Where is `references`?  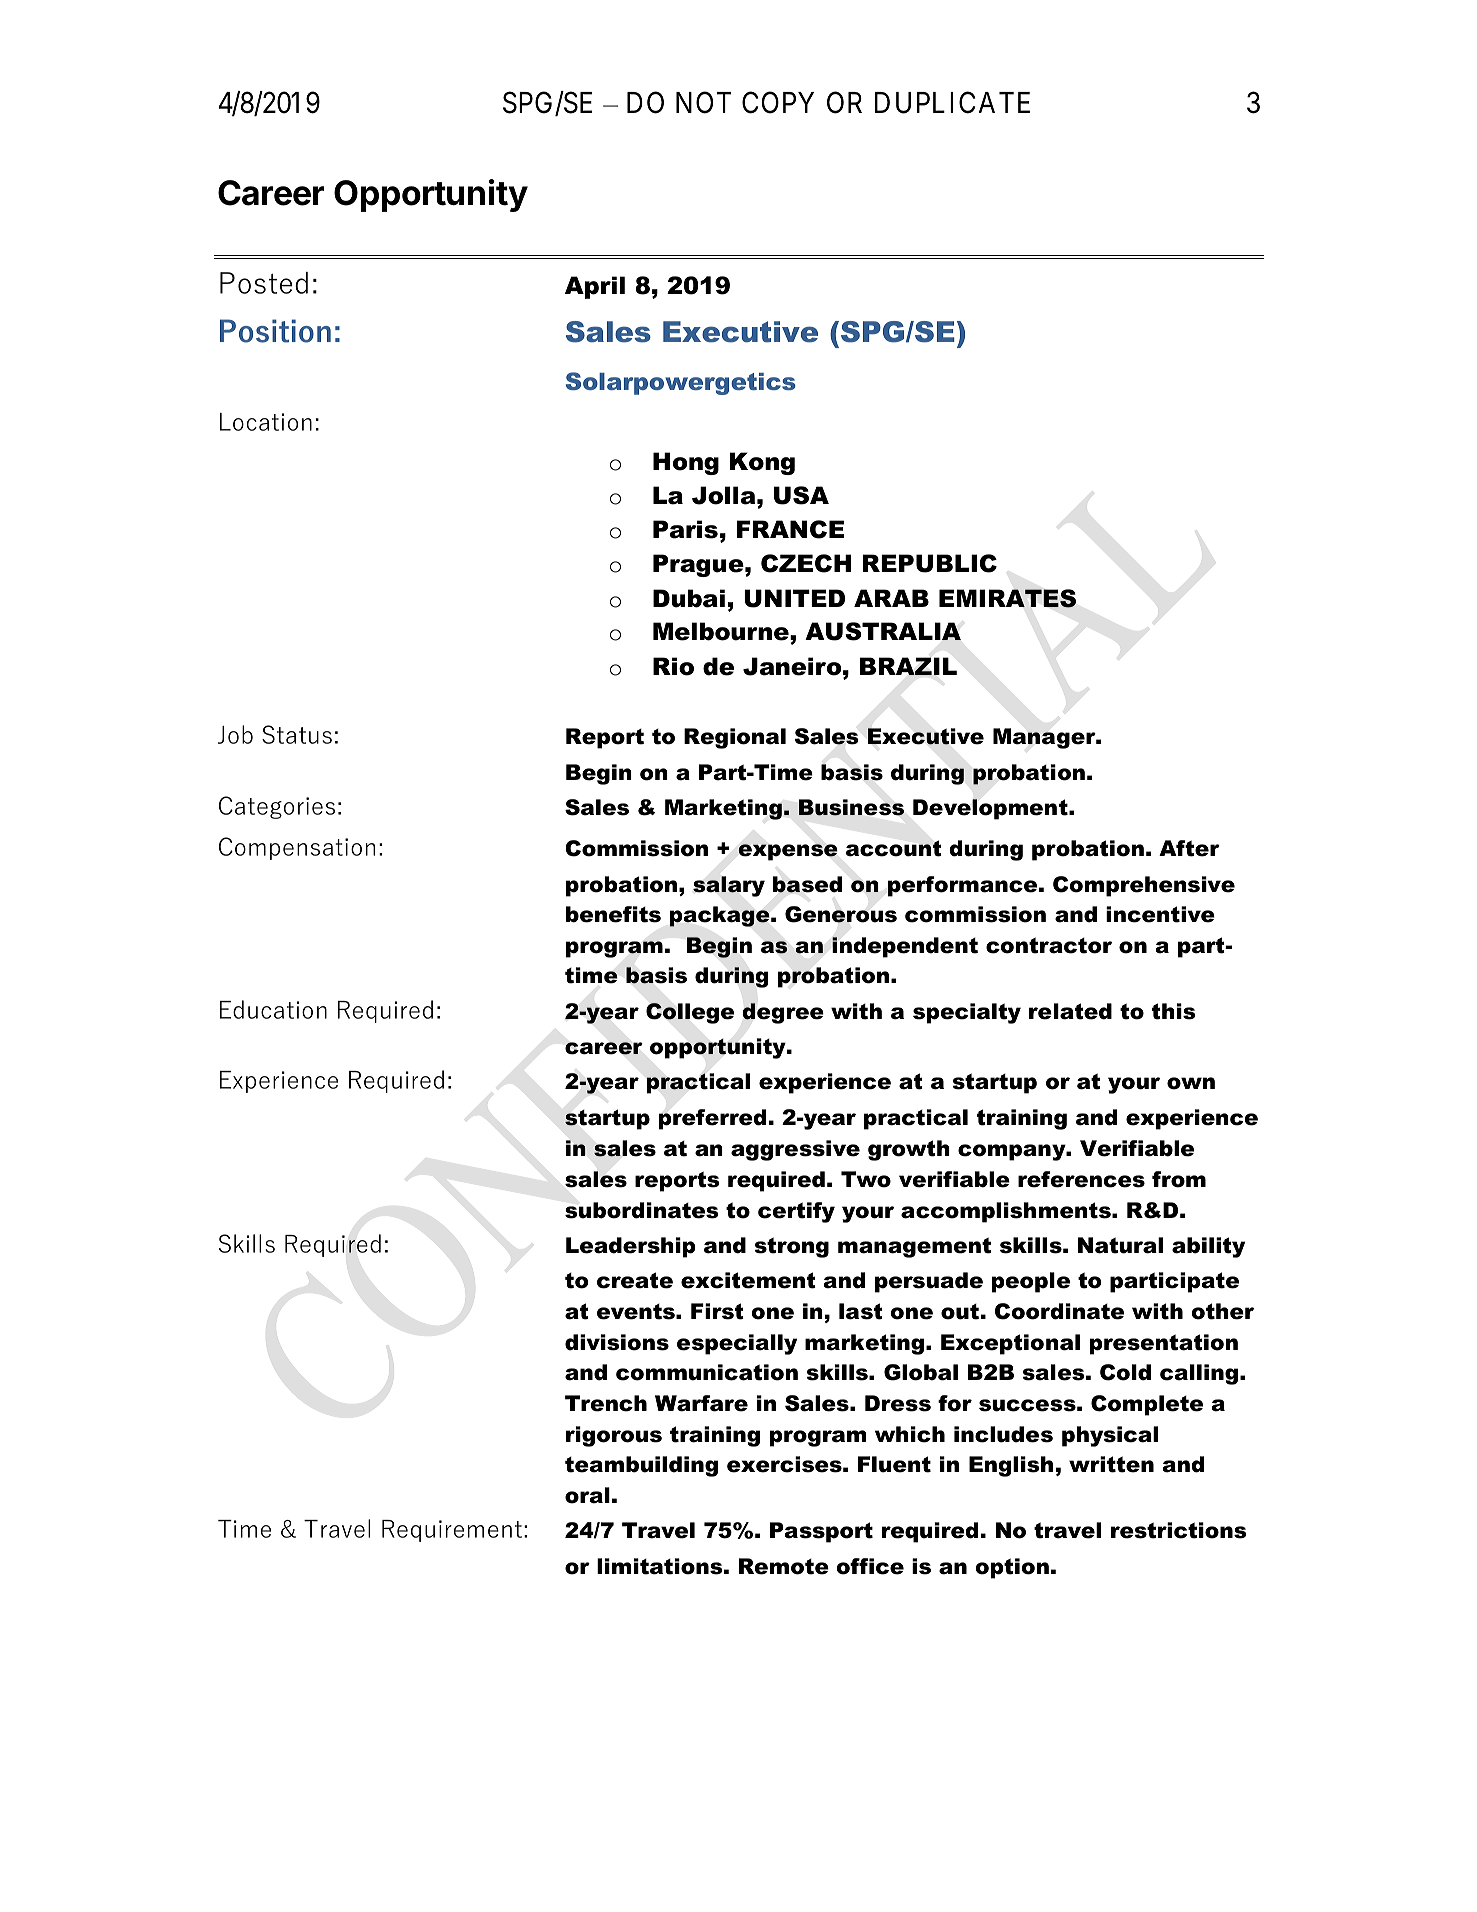 references is located at coordinates (1081, 1179).
